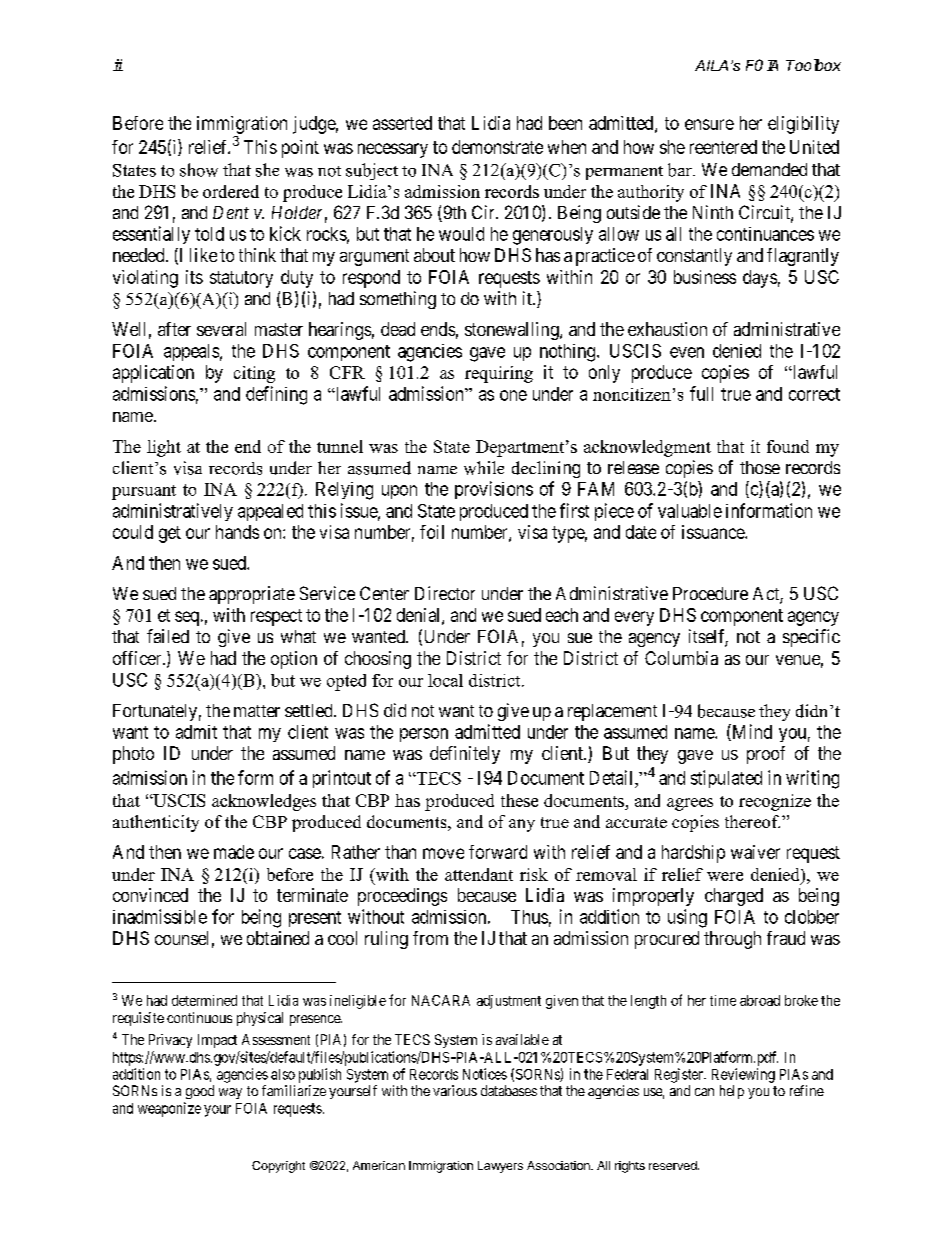 The height and width of the screenshot is (1233, 952). Describe the element at coordinates (430, 938) in the screenshot. I see `from` at that location.
